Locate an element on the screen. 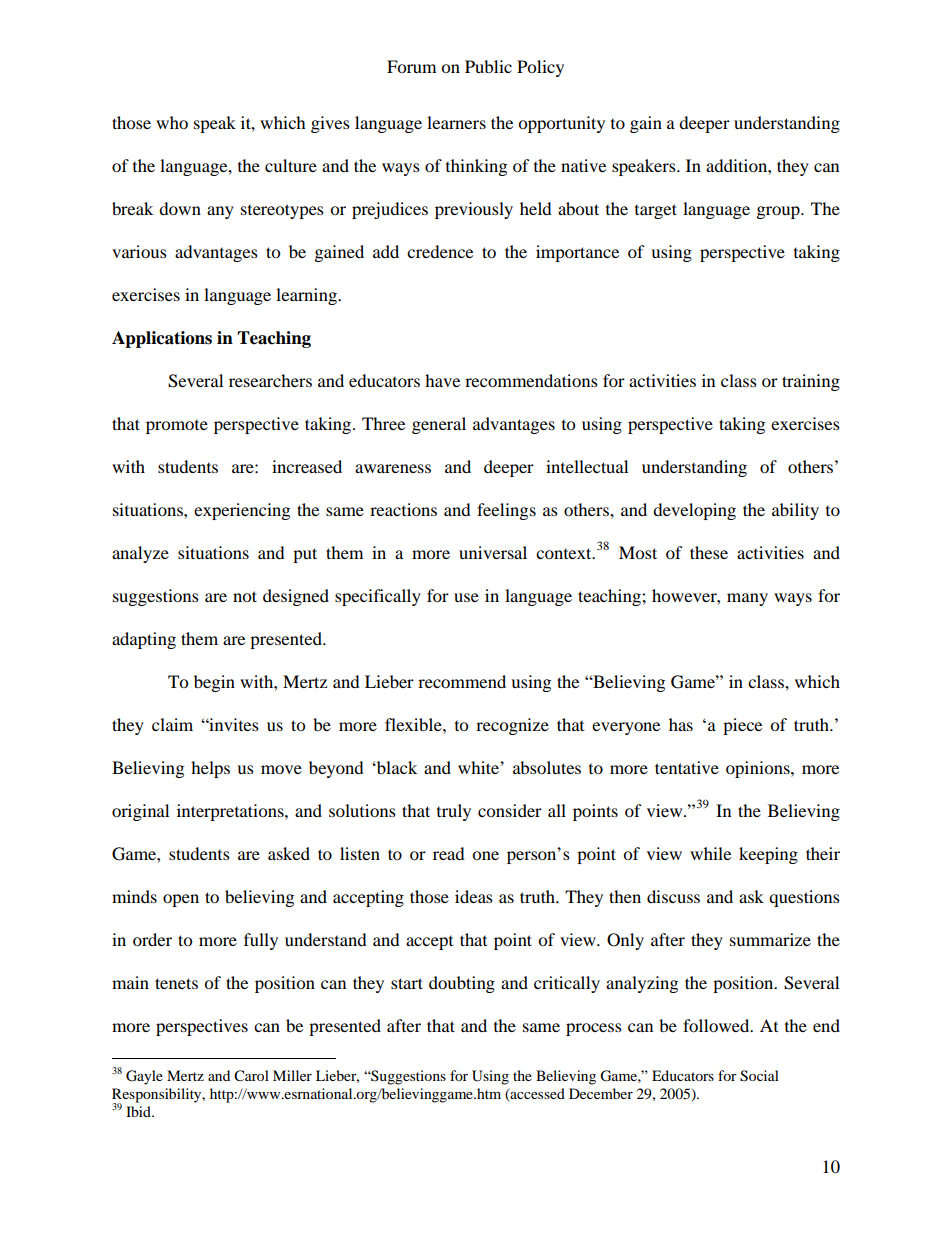 The height and width of the screenshot is (1233, 952). use is located at coordinates (466, 597).
